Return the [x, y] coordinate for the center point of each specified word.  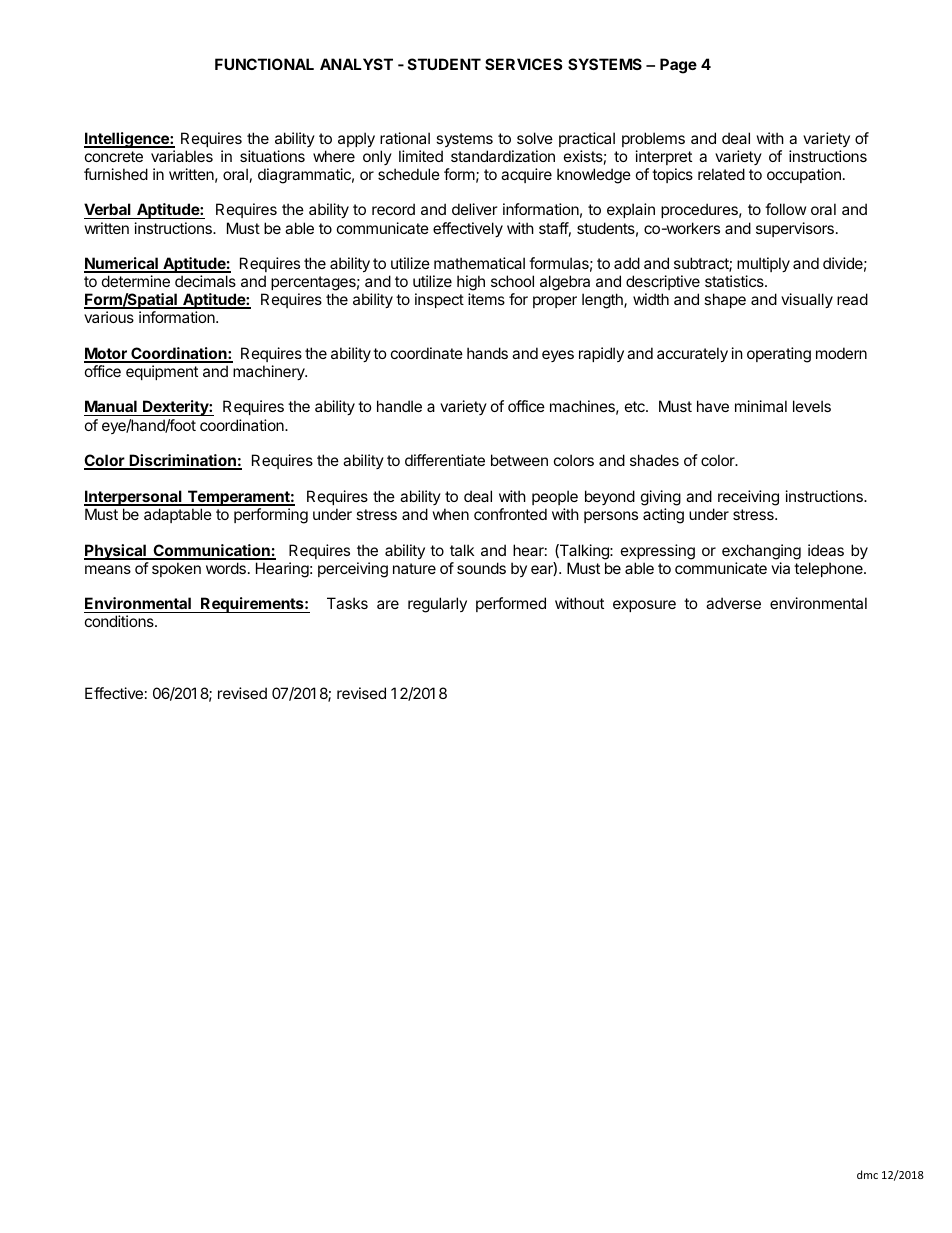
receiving [748, 498]
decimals [205, 281]
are [388, 604]
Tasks [347, 603]
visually [807, 300]
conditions [120, 621]
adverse [733, 603]
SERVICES [523, 64]
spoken [176, 569]
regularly [437, 605]
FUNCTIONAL [264, 64]
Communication [211, 551]
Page [678, 66]
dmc [867, 1174]
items [486, 299]
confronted [510, 514]
